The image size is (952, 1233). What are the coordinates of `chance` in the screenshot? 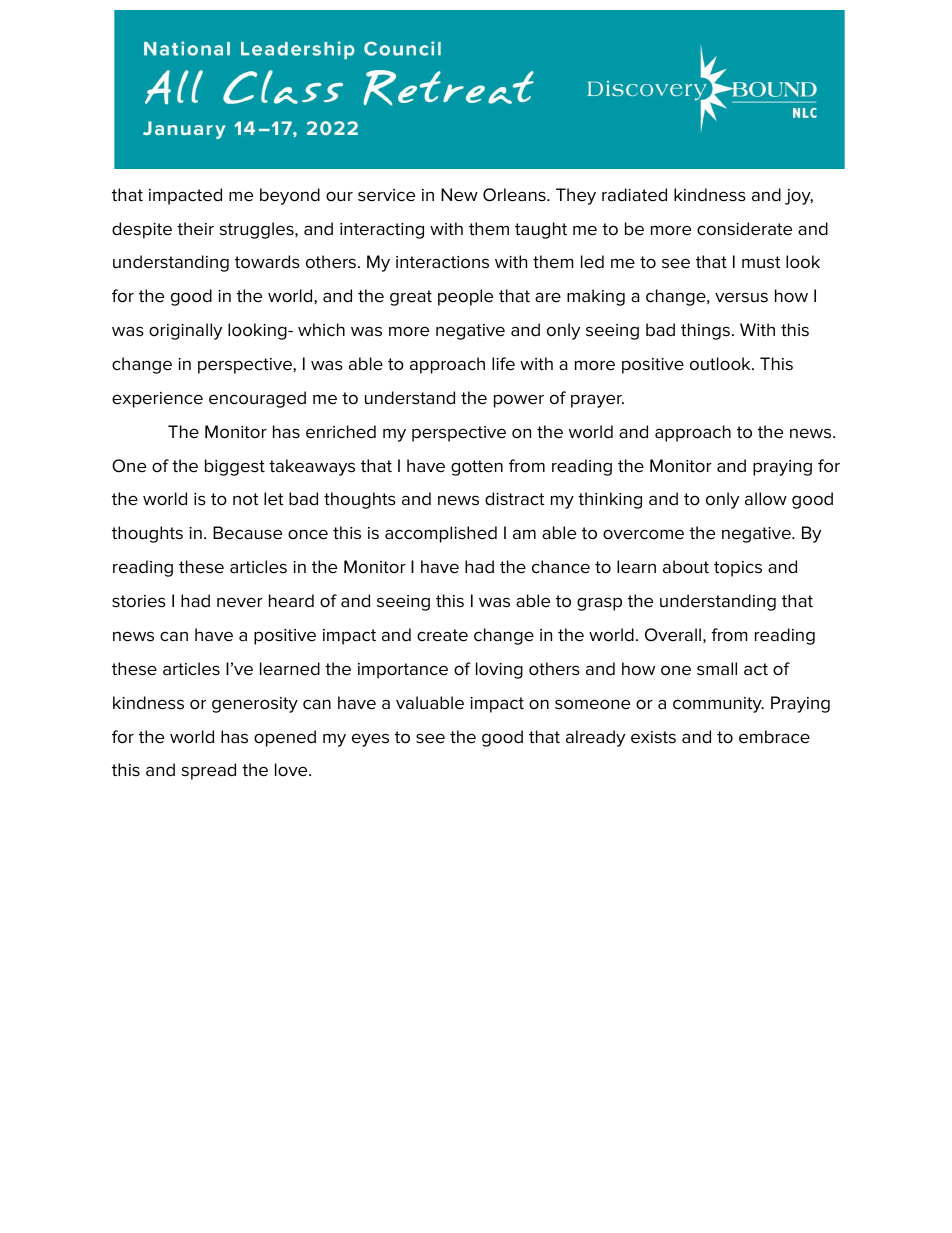 It's located at (561, 567).
